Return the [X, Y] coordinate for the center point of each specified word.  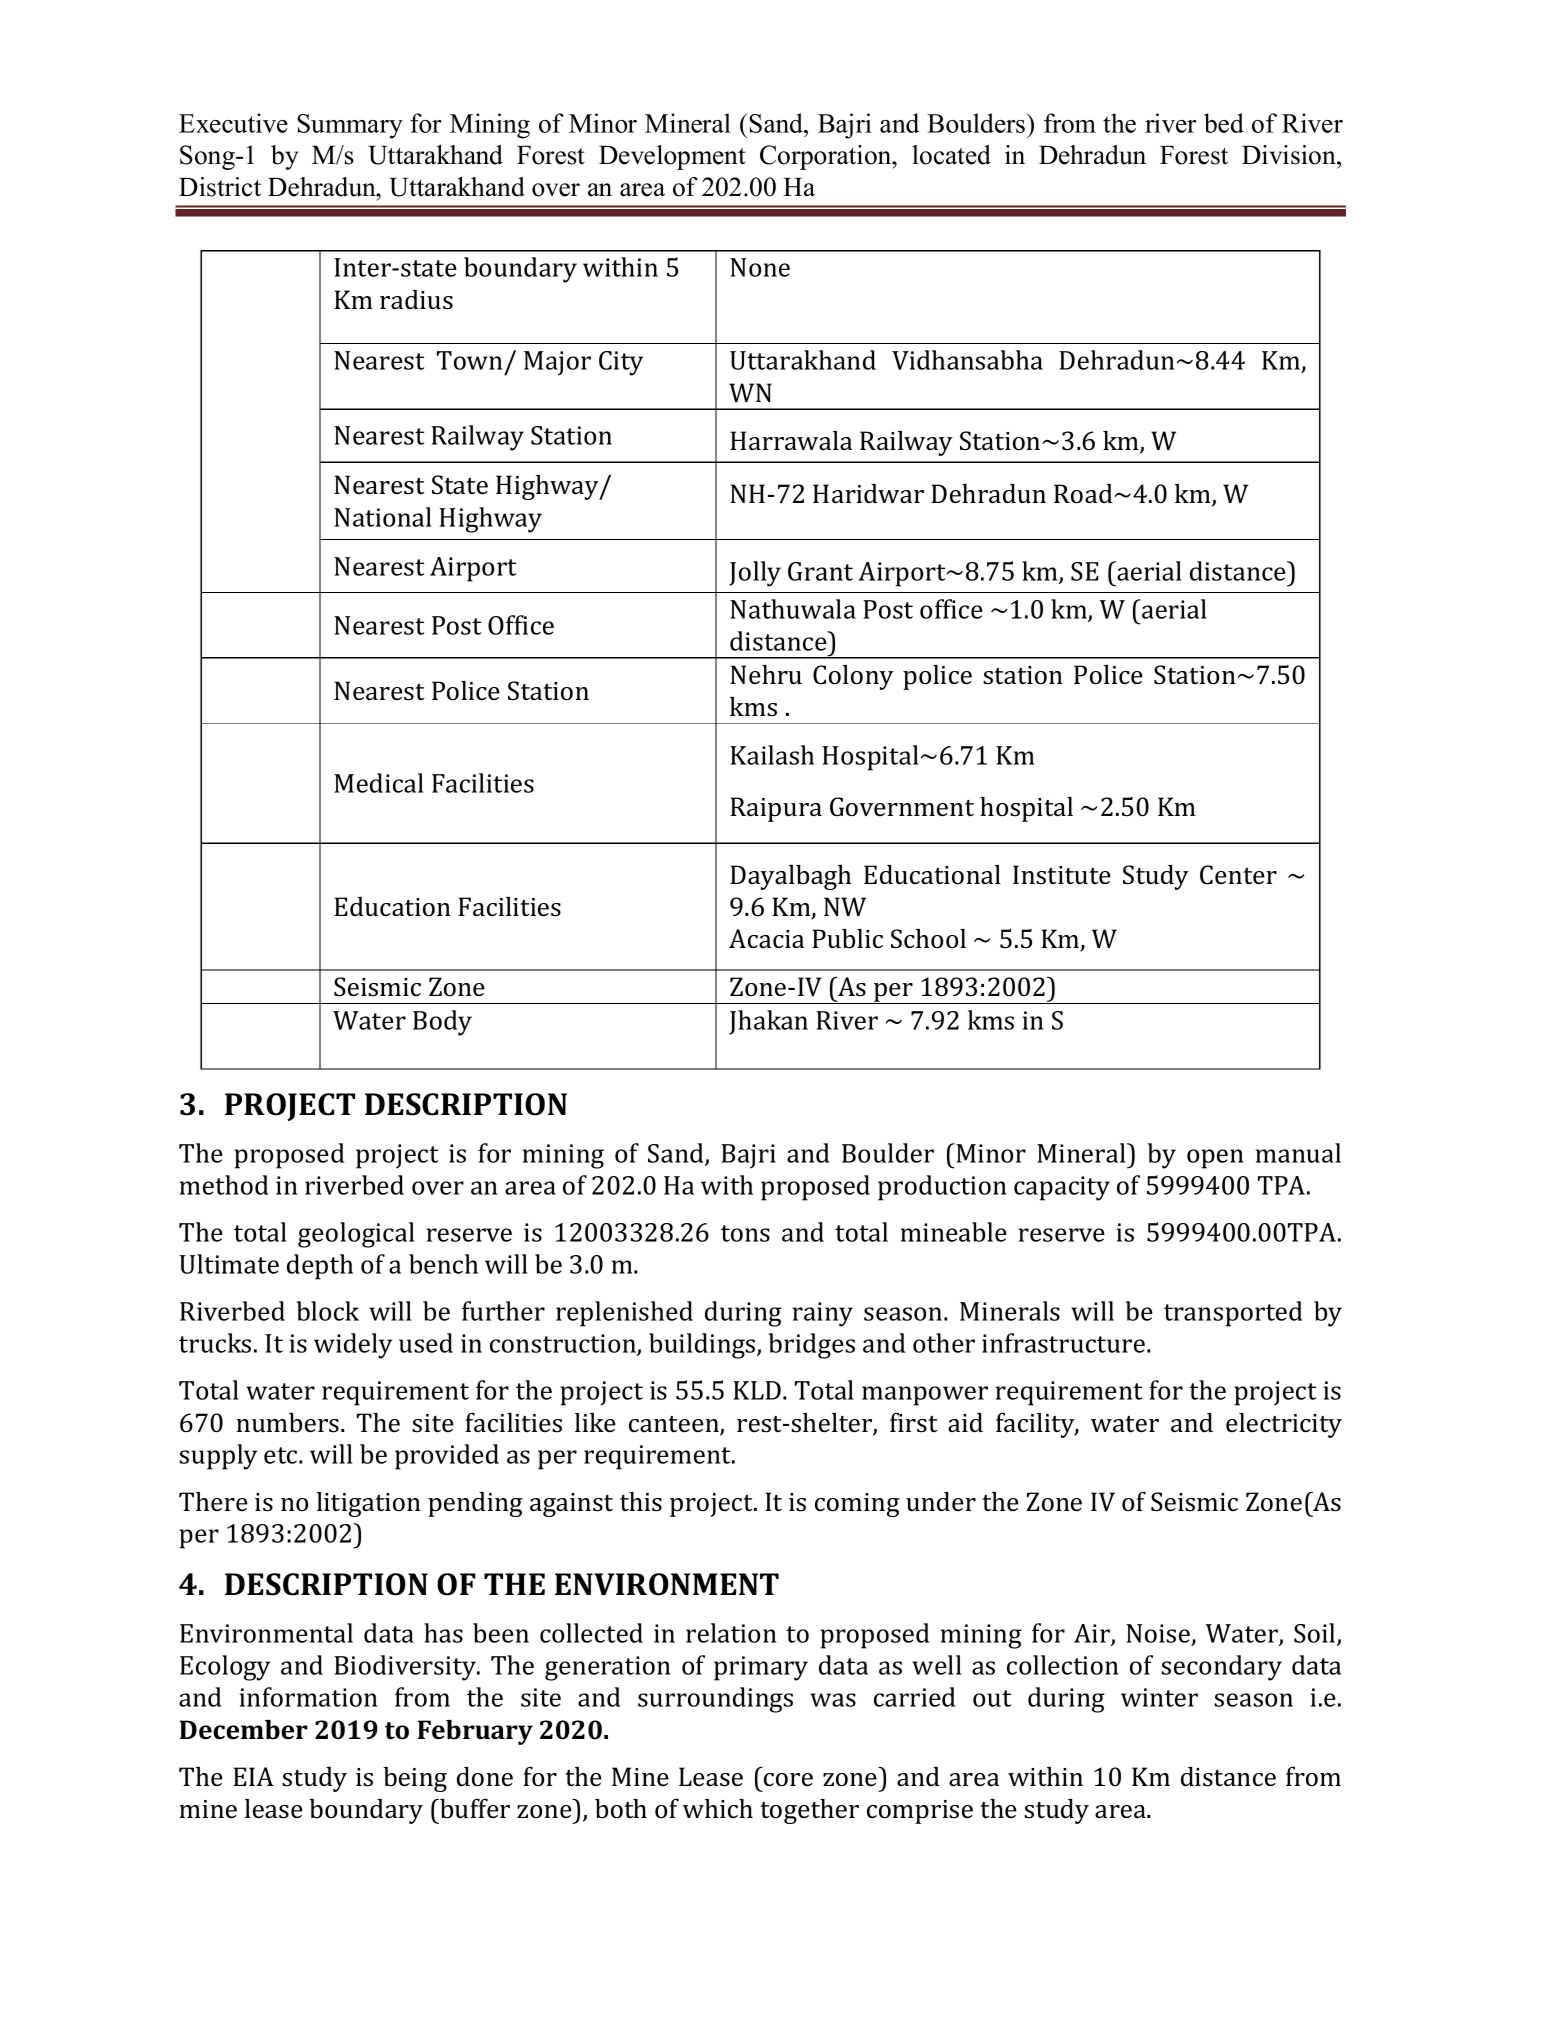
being [415, 1779]
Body [442, 1023]
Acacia [766, 939]
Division [1290, 155]
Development [672, 157]
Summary [350, 126]
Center [1238, 875]
